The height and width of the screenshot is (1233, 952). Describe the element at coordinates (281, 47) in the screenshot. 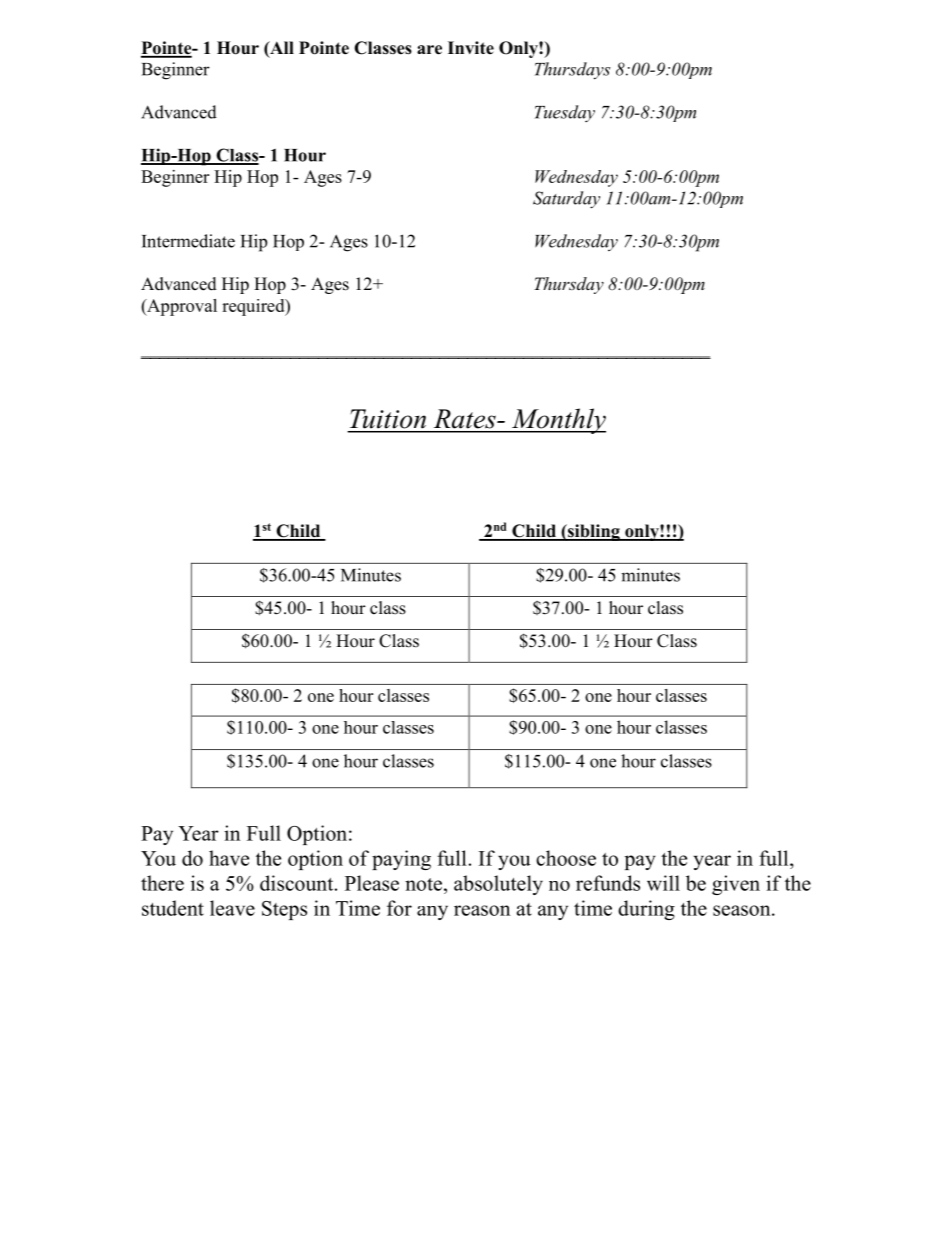

I see `All` at that location.
